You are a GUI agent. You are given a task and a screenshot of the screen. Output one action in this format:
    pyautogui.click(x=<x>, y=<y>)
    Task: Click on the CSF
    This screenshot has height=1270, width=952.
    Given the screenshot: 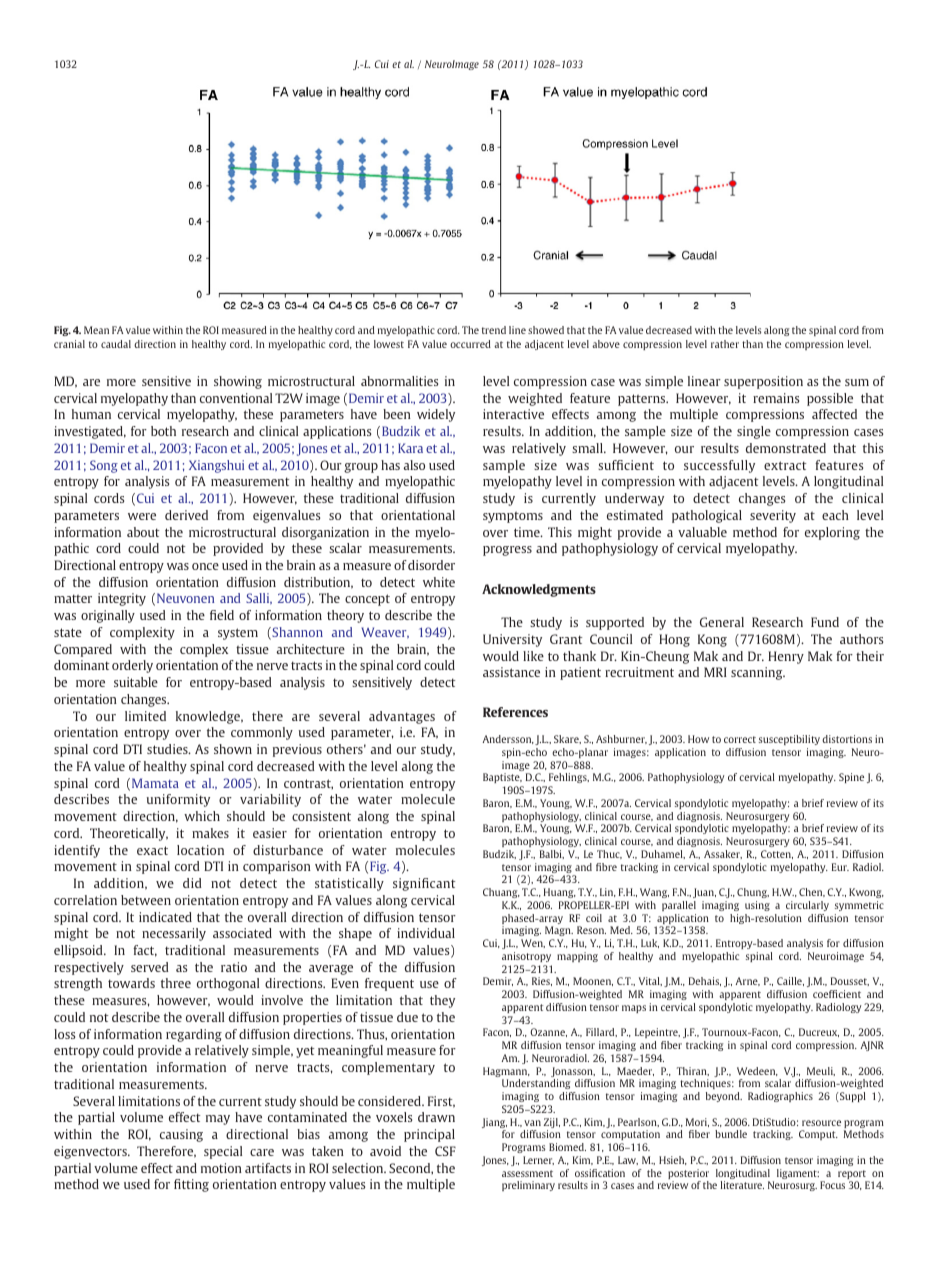 What is the action you would take?
    pyautogui.click(x=445, y=1151)
